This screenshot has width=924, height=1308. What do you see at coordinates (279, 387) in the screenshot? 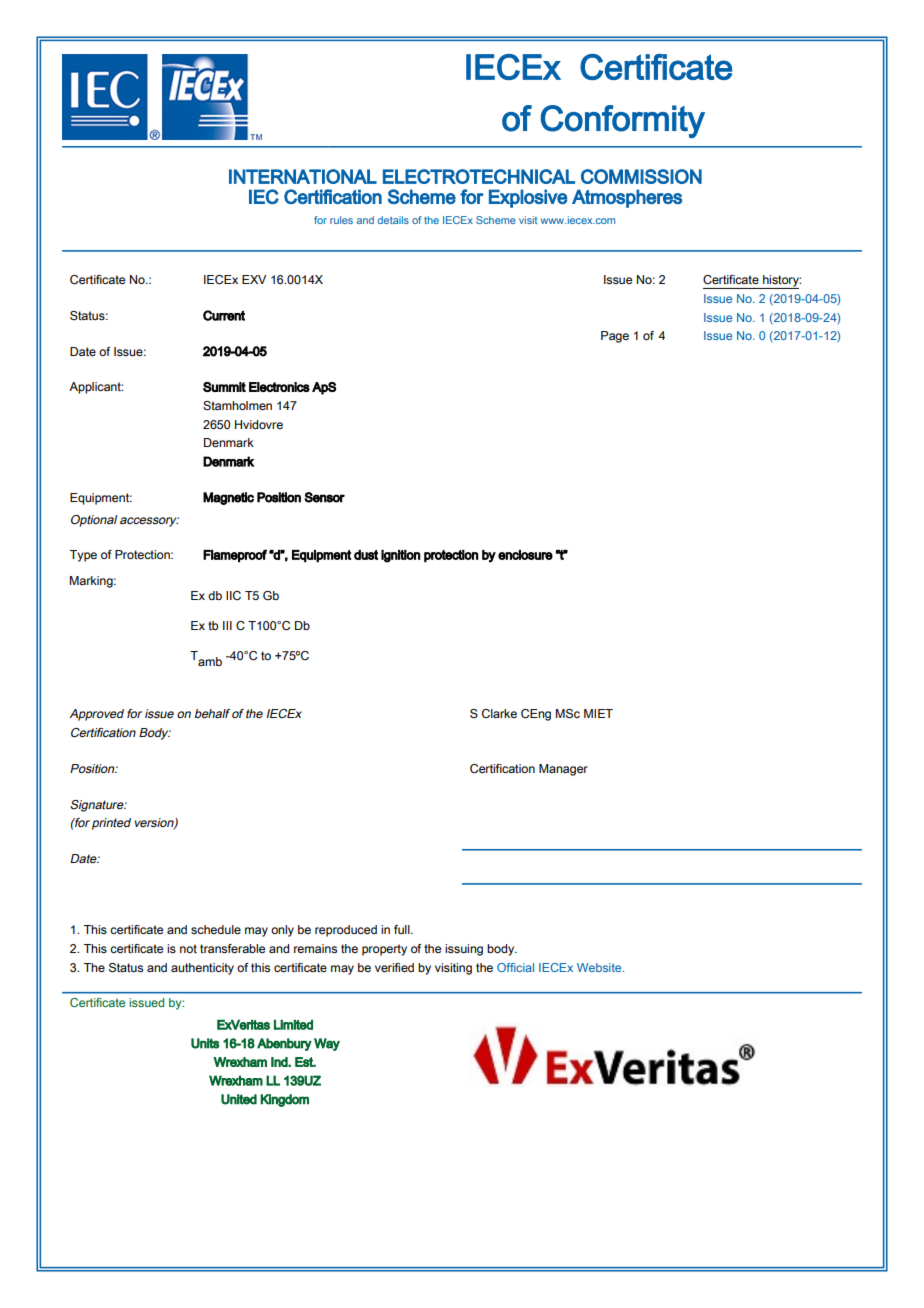
I see `Electronics` at bounding box center [279, 387].
